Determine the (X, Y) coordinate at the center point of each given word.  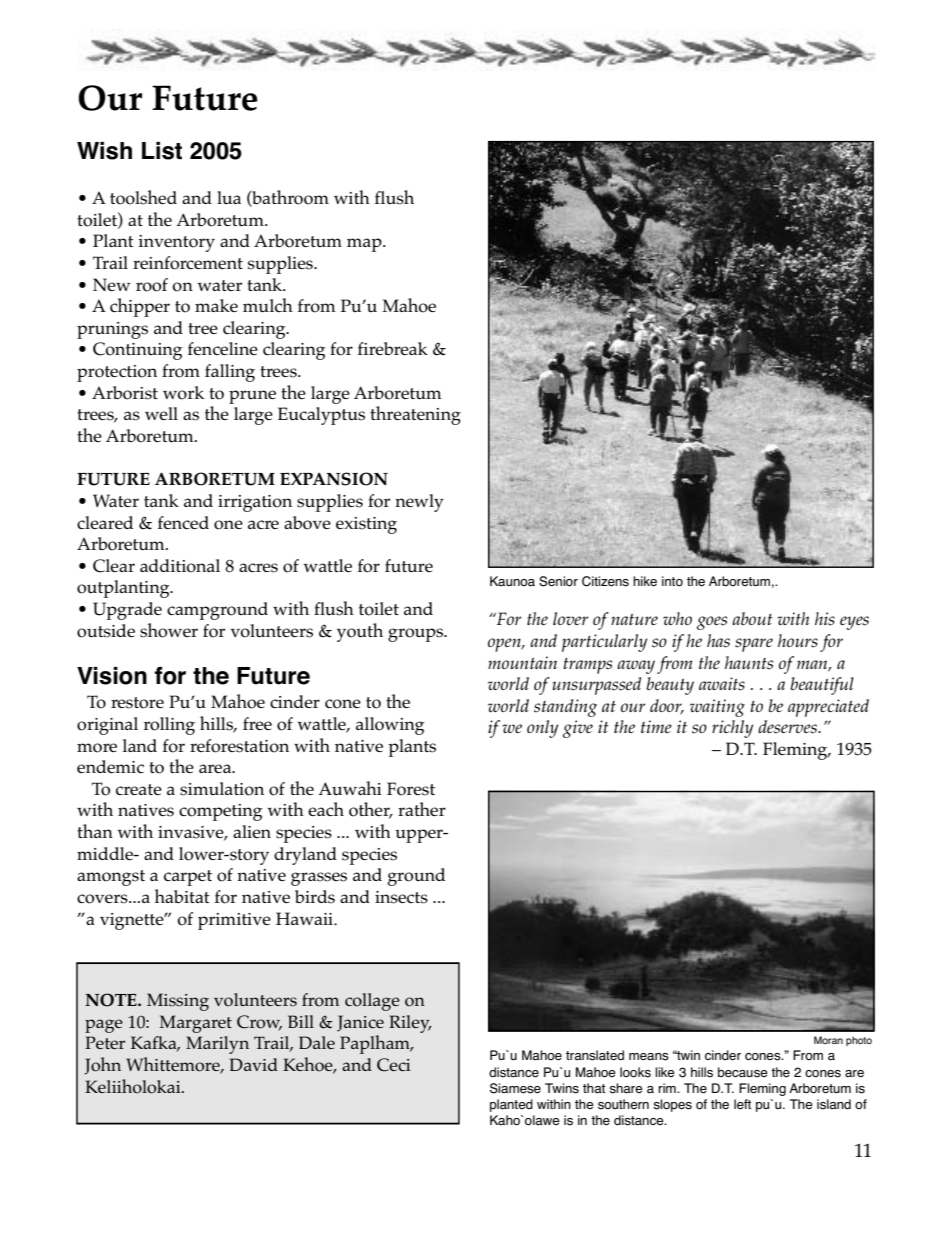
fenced (183, 522)
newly (419, 503)
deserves (788, 727)
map (365, 245)
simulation (222, 789)
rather (422, 809)
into (672, 581)
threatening (415, 415)
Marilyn (217, 1045)
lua (229, 197)
